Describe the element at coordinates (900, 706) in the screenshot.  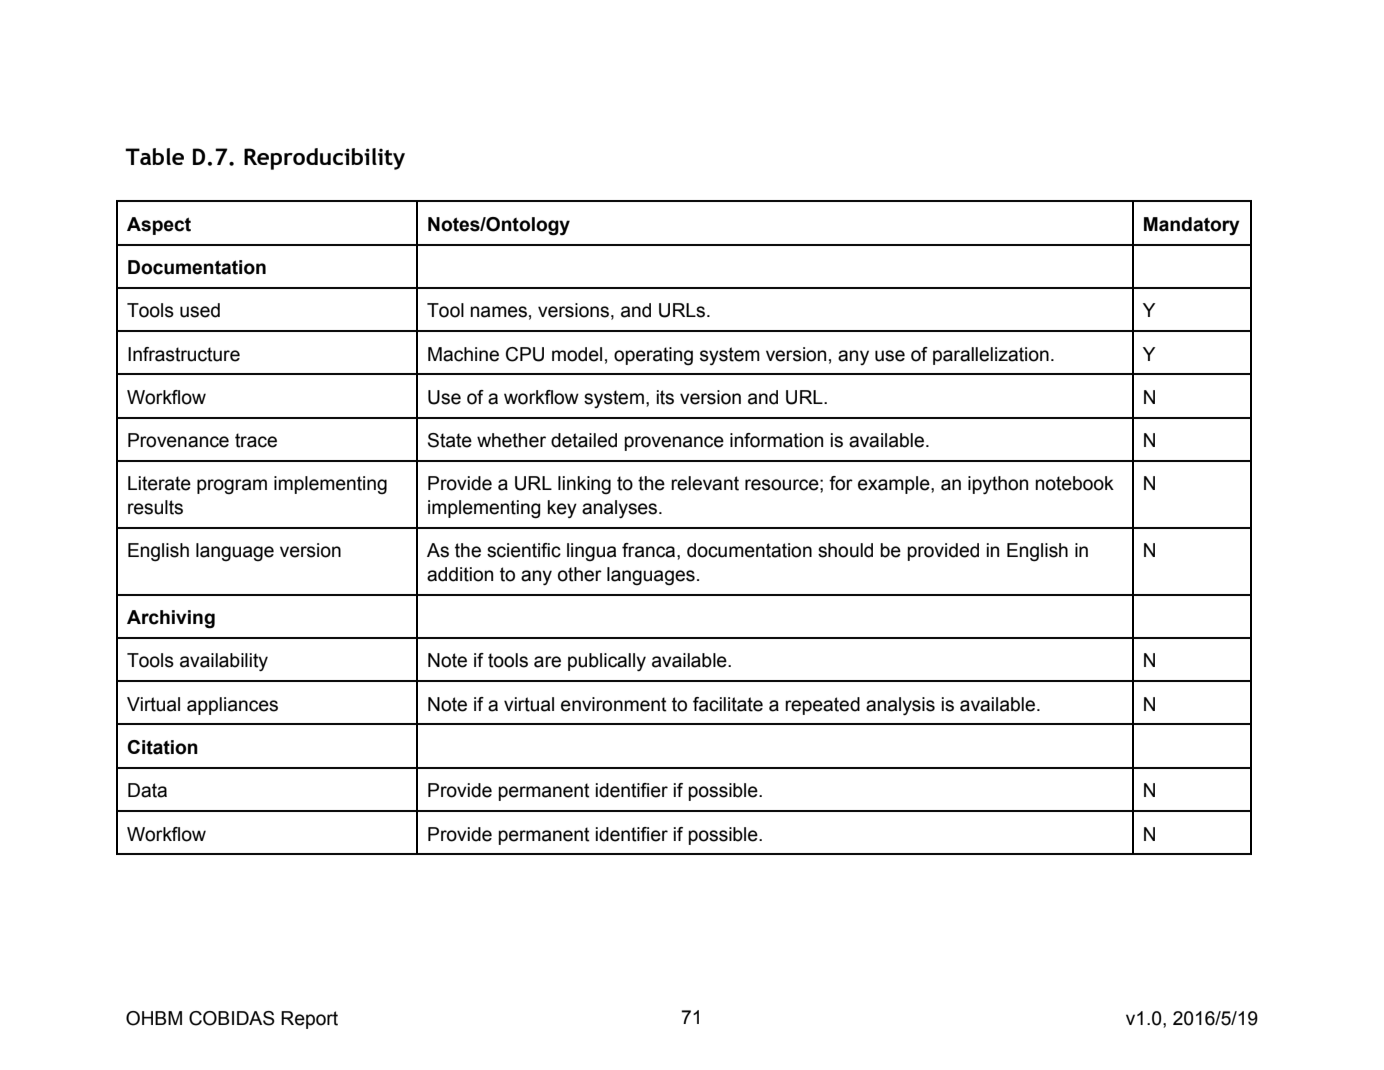
I see `analysis` at that location.
